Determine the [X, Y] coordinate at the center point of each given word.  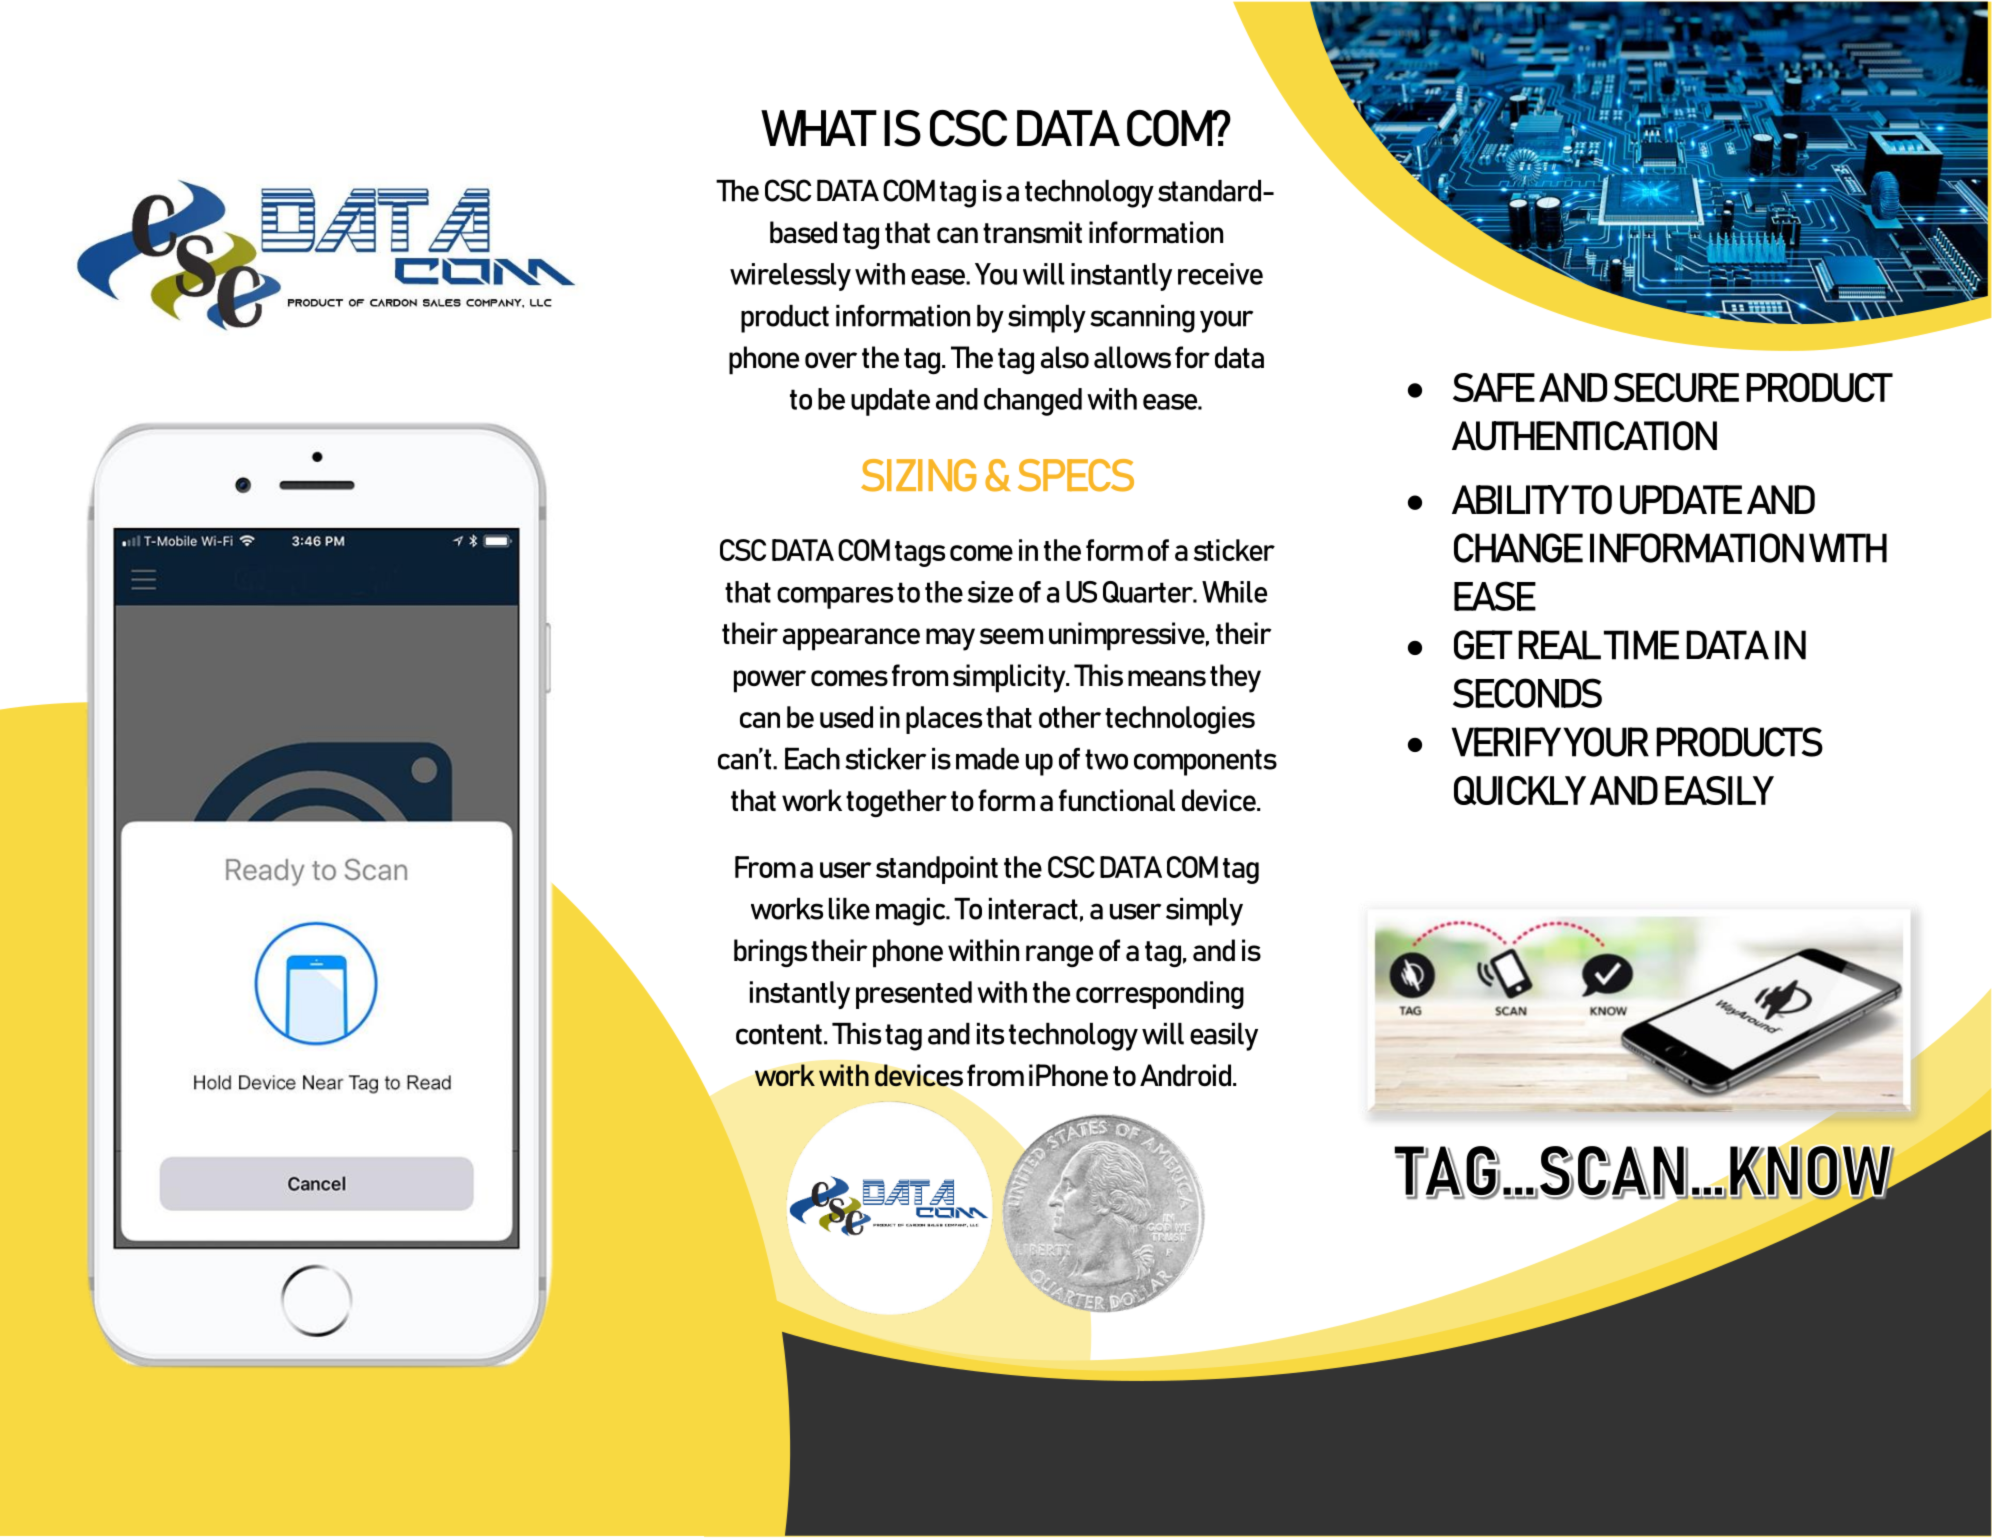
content [779, 1034]
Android [1187, 1075]
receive [1220, 274]
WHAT [819, 128]
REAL [1559, 645]
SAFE [1494, 387]
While [1234, 592]
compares [835, 598]
